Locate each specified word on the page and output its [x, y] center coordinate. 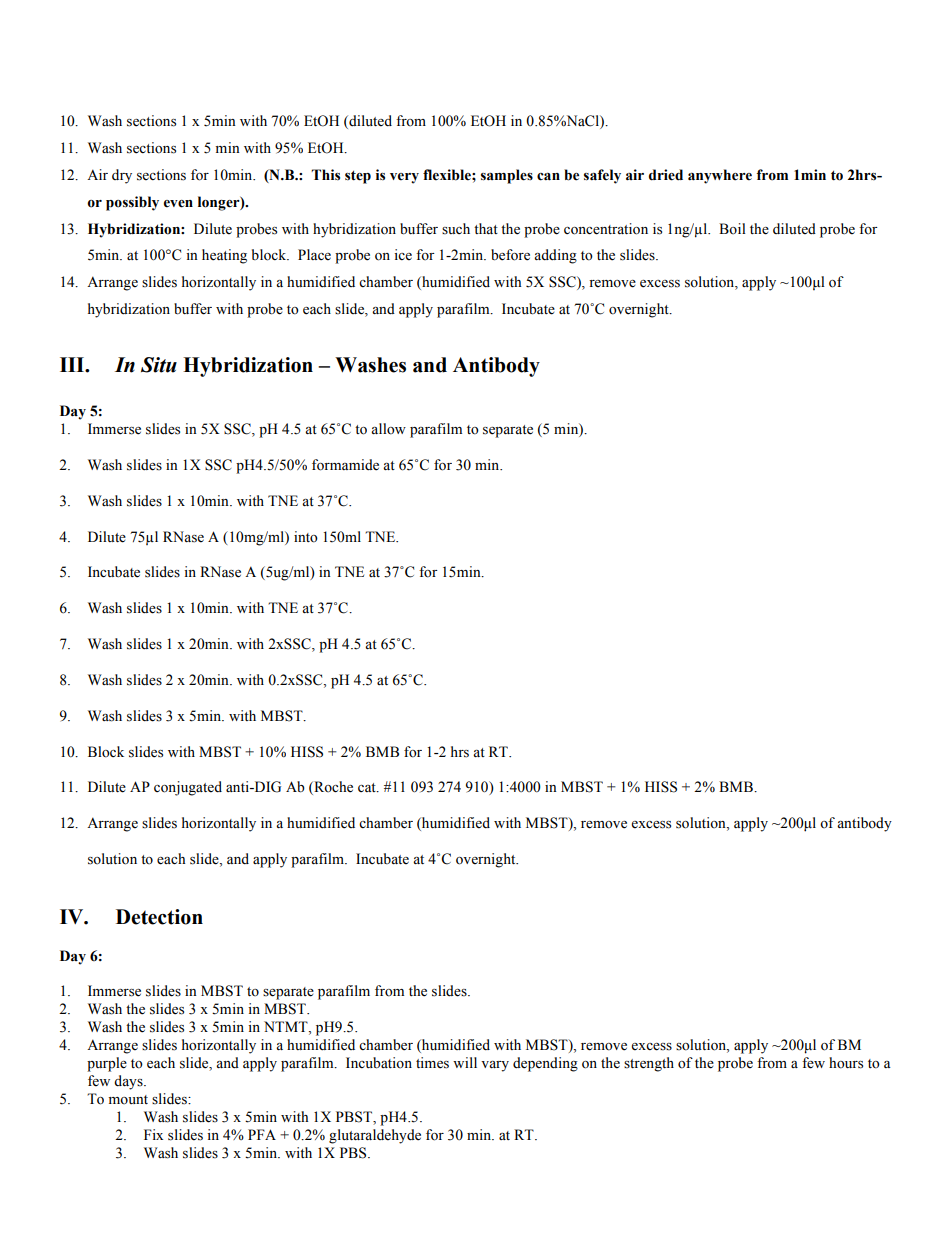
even [178, 204]
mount [128, 1100]
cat [368, 787]
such [456, 229]
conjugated [188, 788]
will [465, 1062]
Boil [732, 229]
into [306, 537]
